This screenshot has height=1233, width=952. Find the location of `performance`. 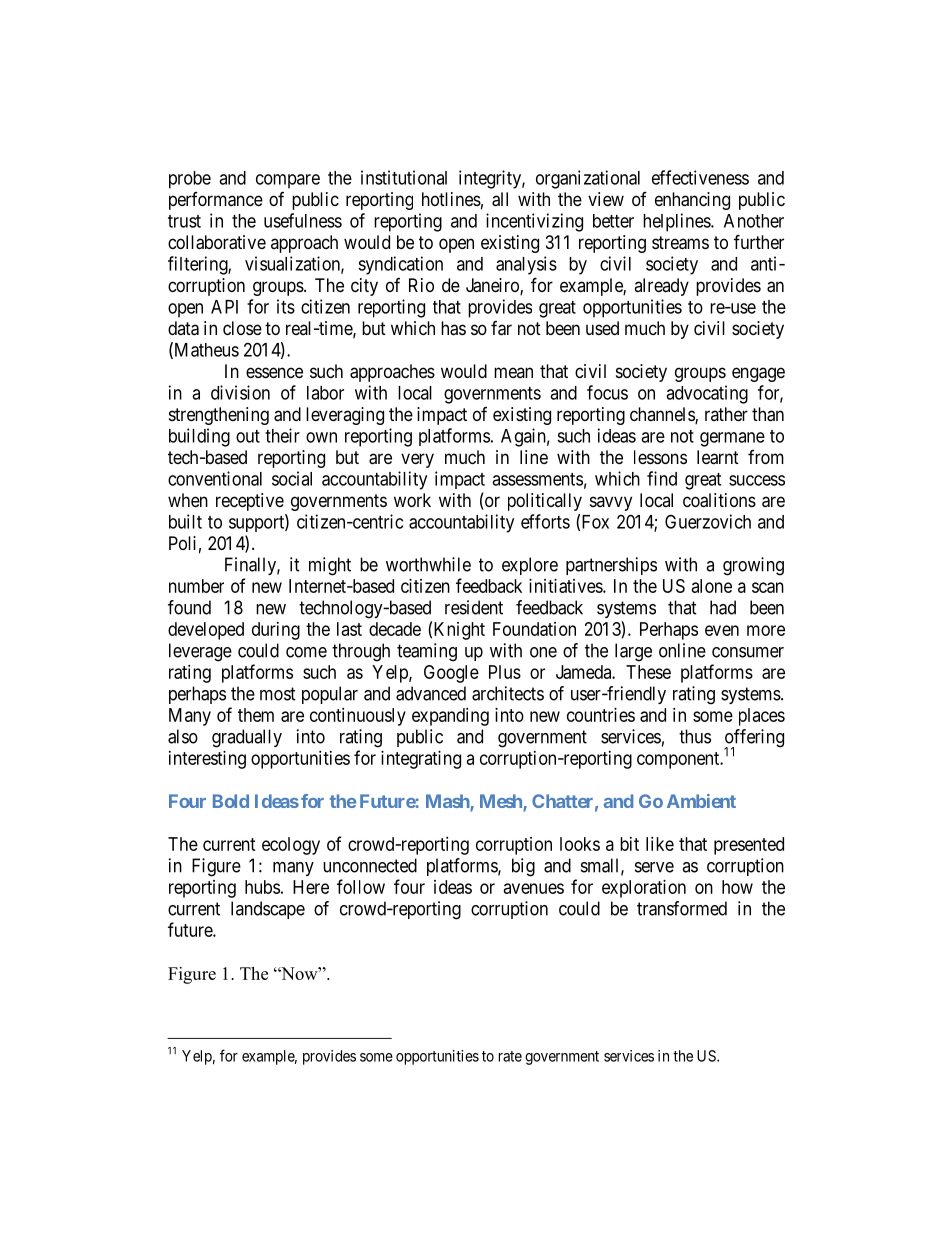

performance is located at coordinates (216, 201).
